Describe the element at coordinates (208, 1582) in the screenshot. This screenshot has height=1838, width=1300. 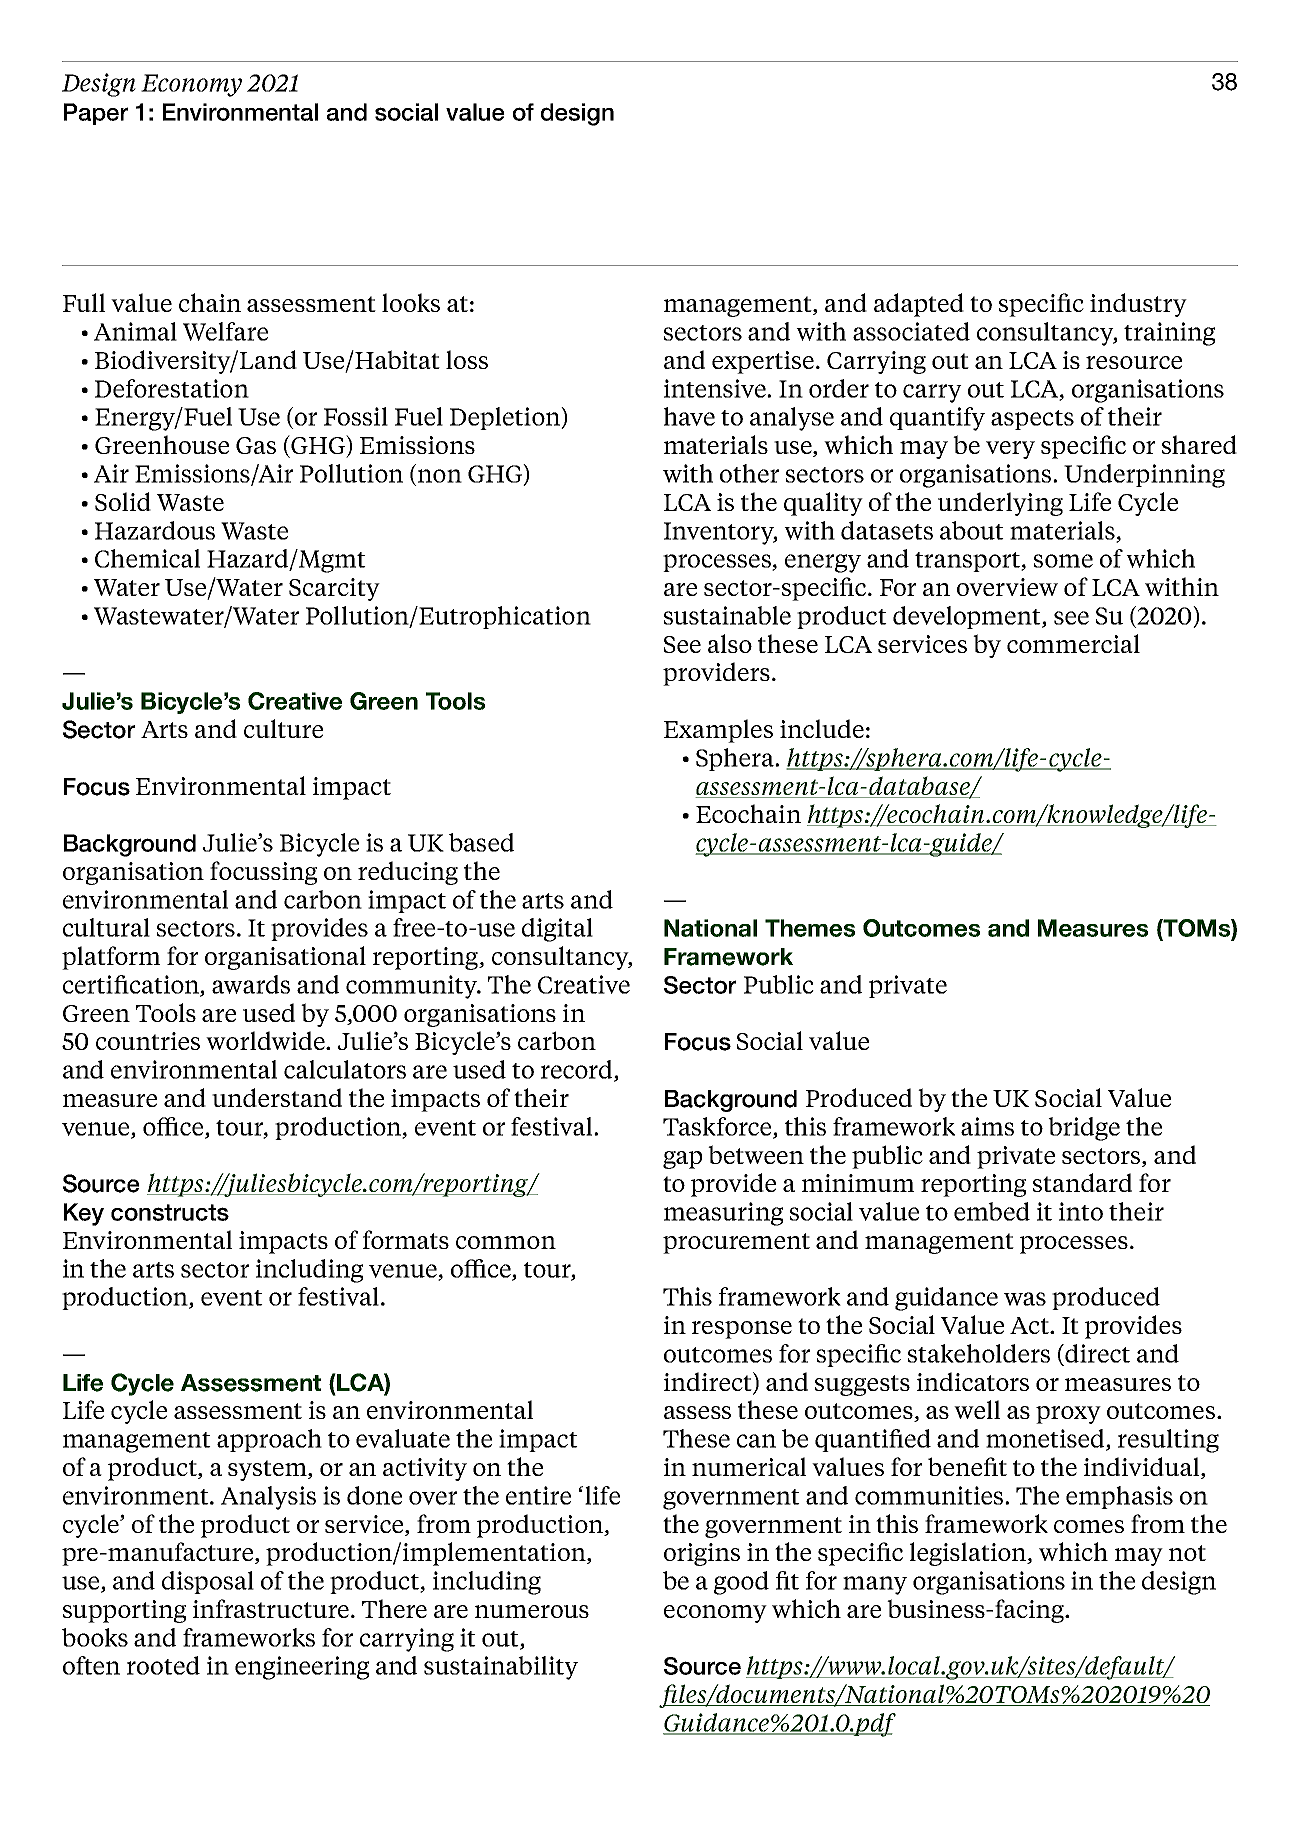
I see `disposal` at that location.
